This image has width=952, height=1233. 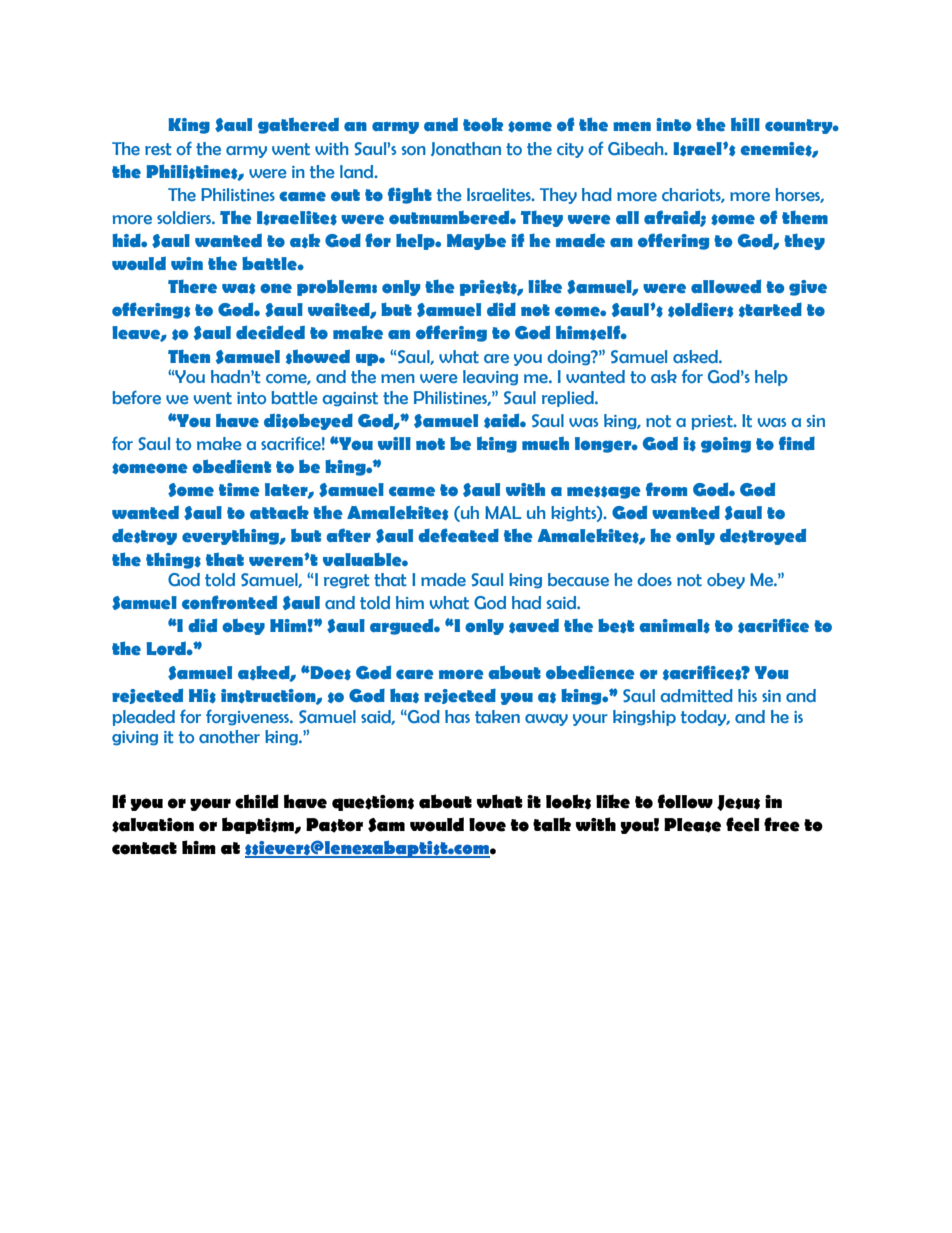 I want to click on care, so click(x=415, y=674).
